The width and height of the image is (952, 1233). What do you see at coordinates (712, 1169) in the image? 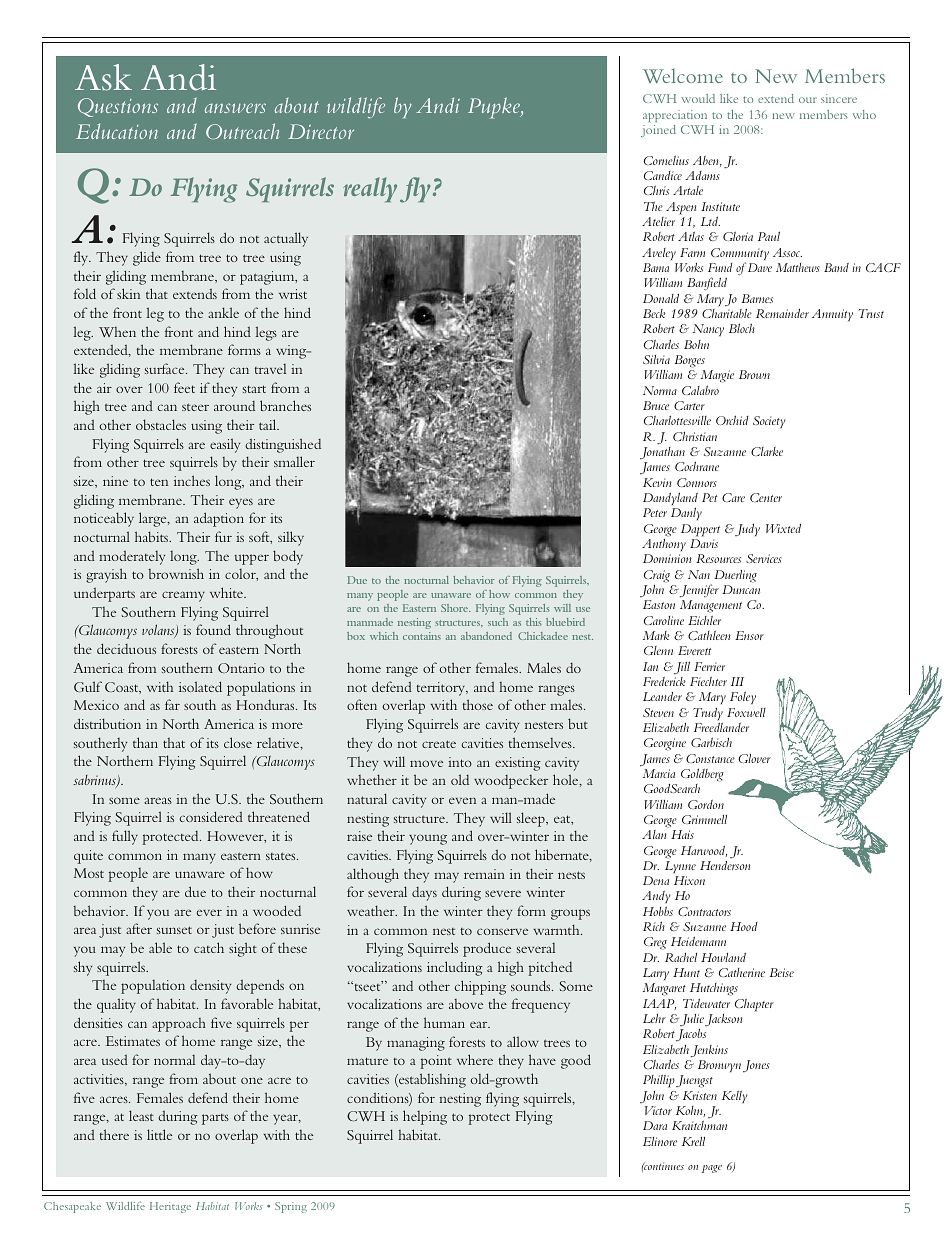
I see `page` at bounding box center [712, 1169].
